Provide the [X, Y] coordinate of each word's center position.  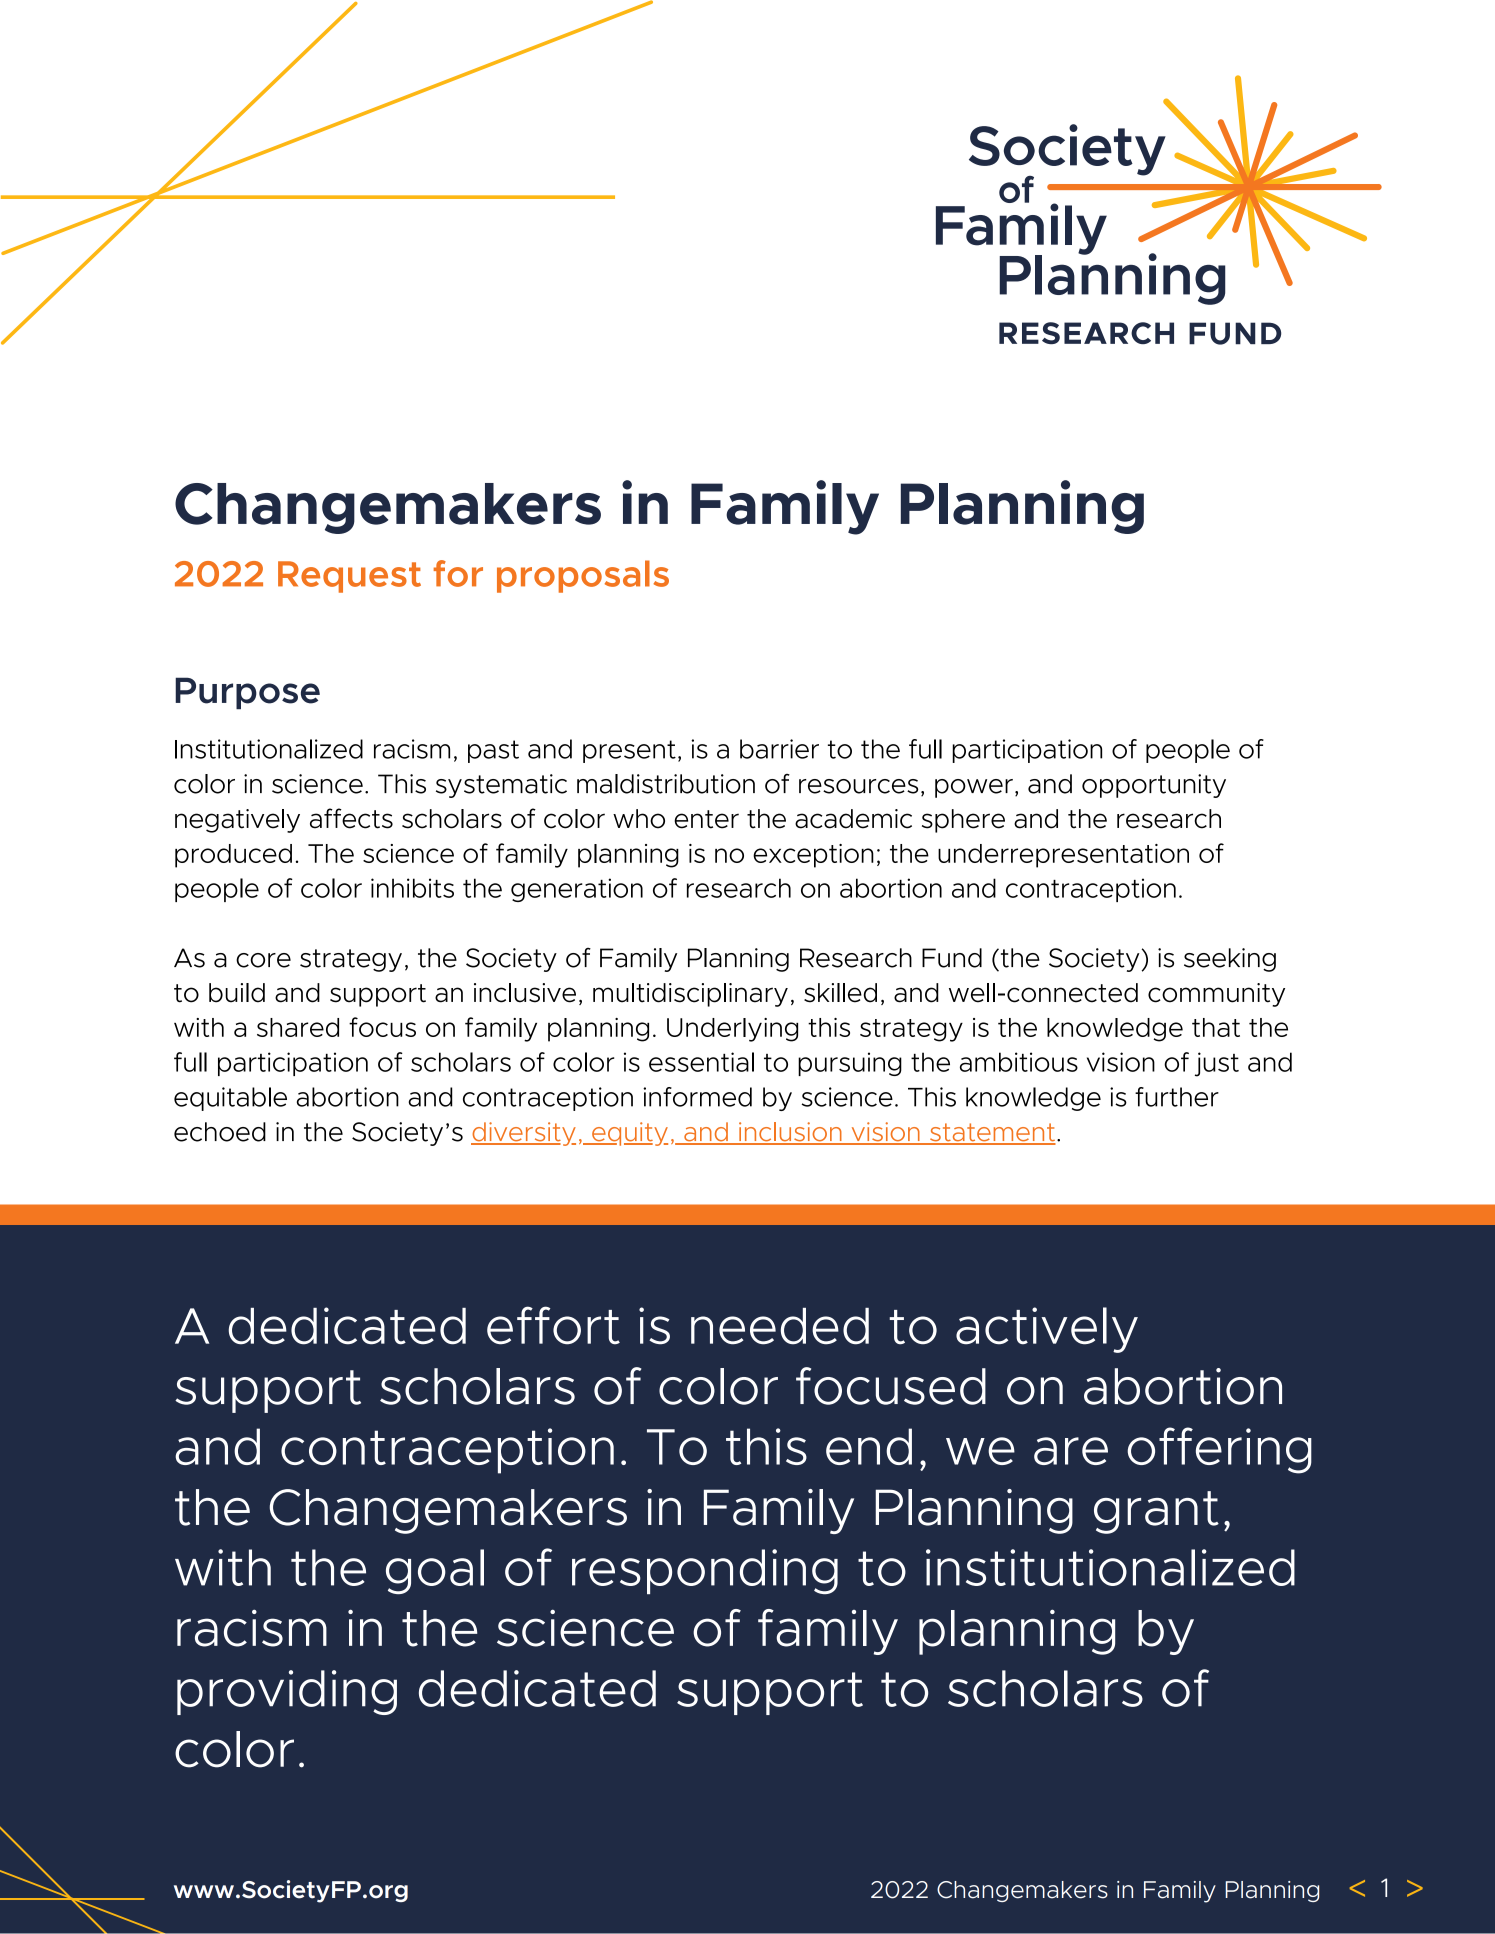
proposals [583, 576]
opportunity [1154, 786]
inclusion [790, 1133]
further [1177, 1097]
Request [349, 577]
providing [287, 1692]
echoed [220, 1132]
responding [705, 1571]
